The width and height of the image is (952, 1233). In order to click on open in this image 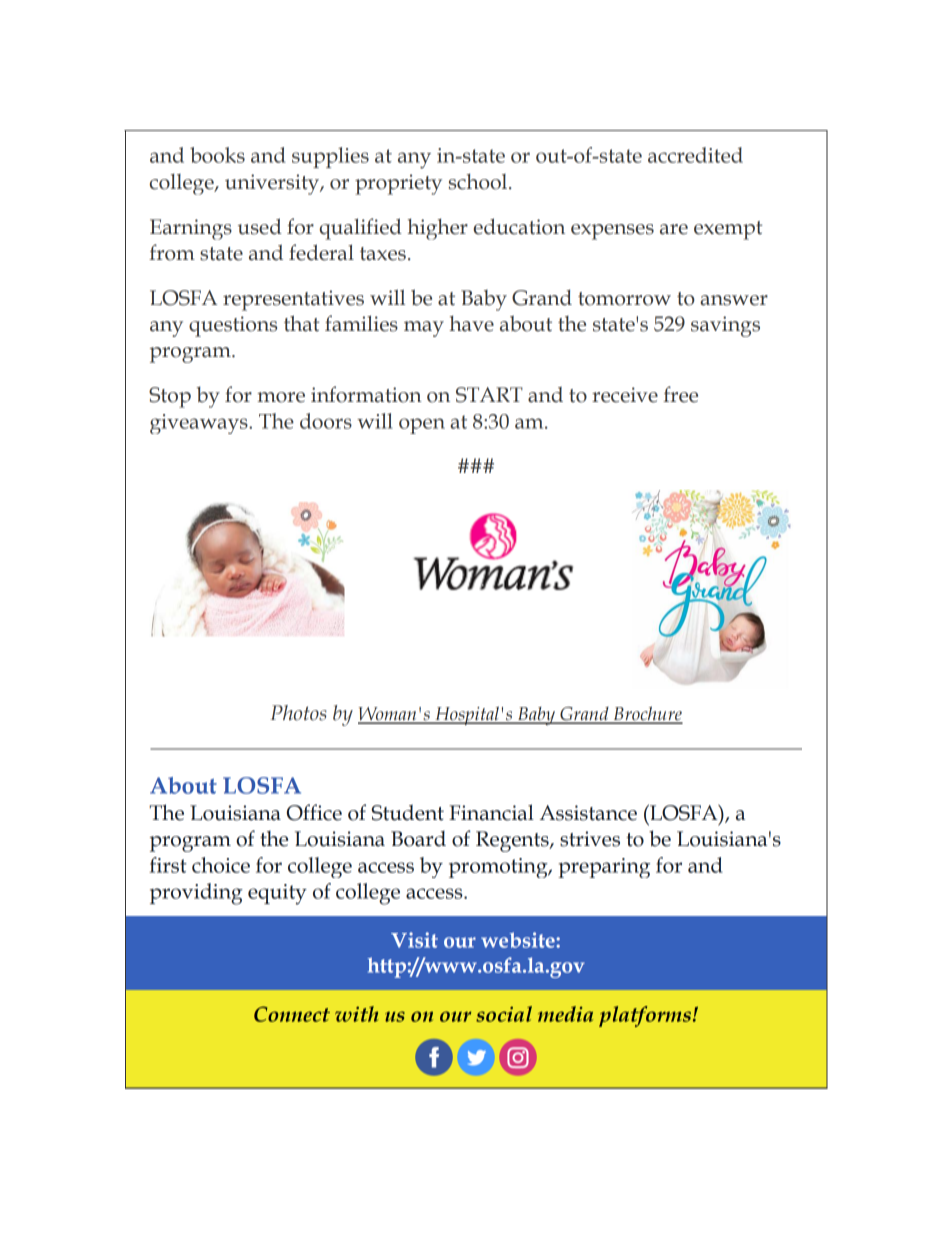, I will do `click(422, 426)`.
